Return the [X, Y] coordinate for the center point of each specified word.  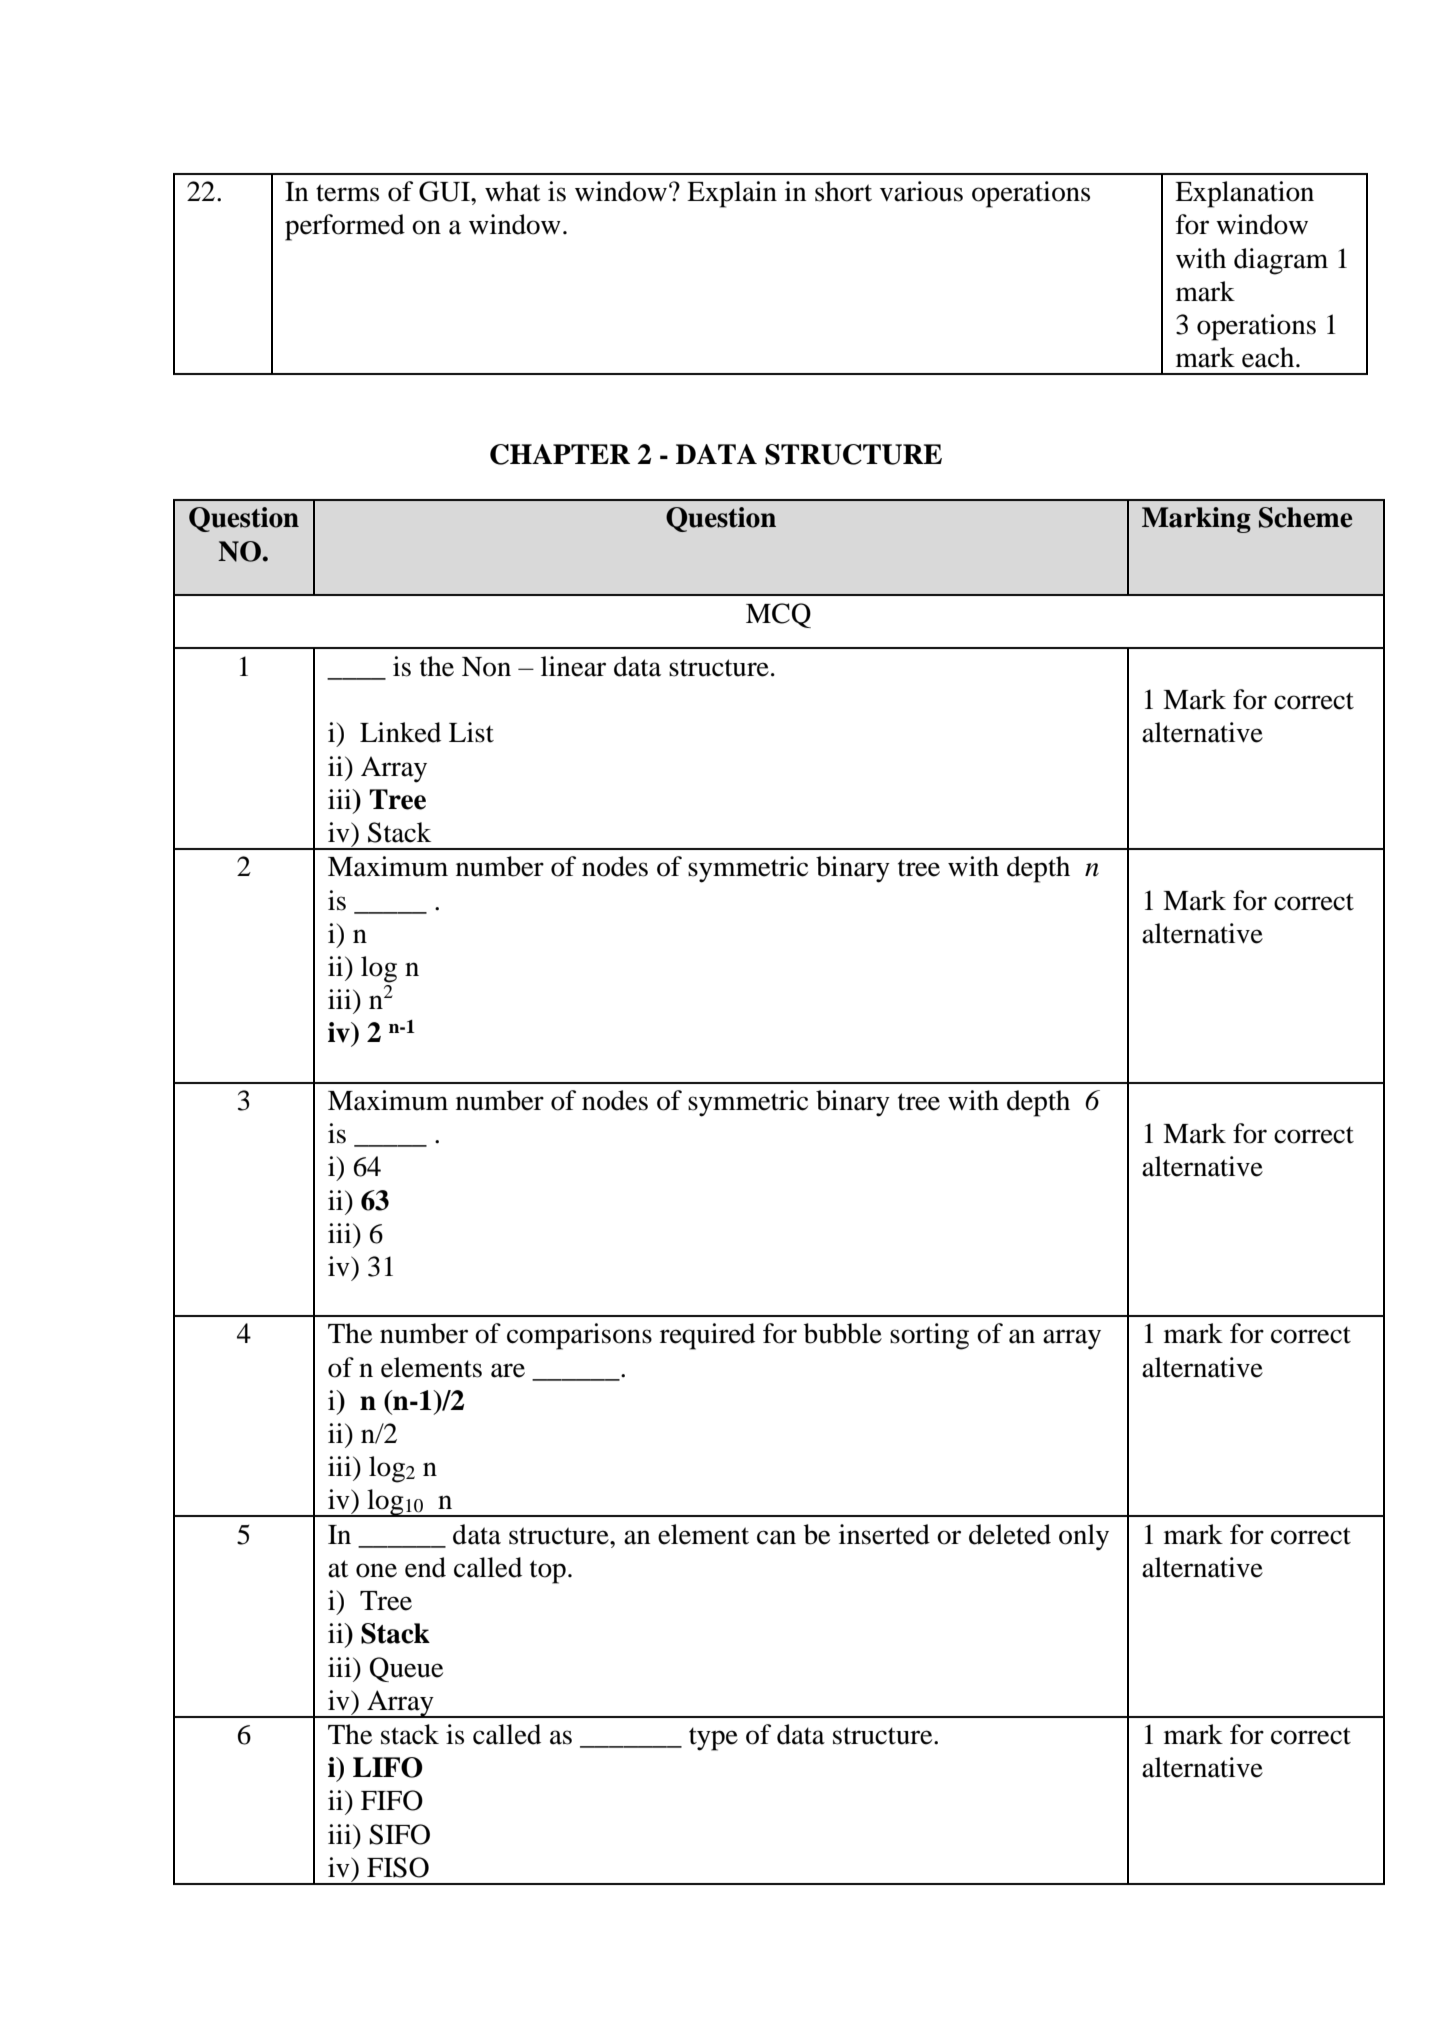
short [843, 191]
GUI [445, 191]
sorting [929, 1336]
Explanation [1244, 194]
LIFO [388, 1767]
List [471, 732]
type [713, 1739]
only [1084, 1537]
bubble [843, 1333]
